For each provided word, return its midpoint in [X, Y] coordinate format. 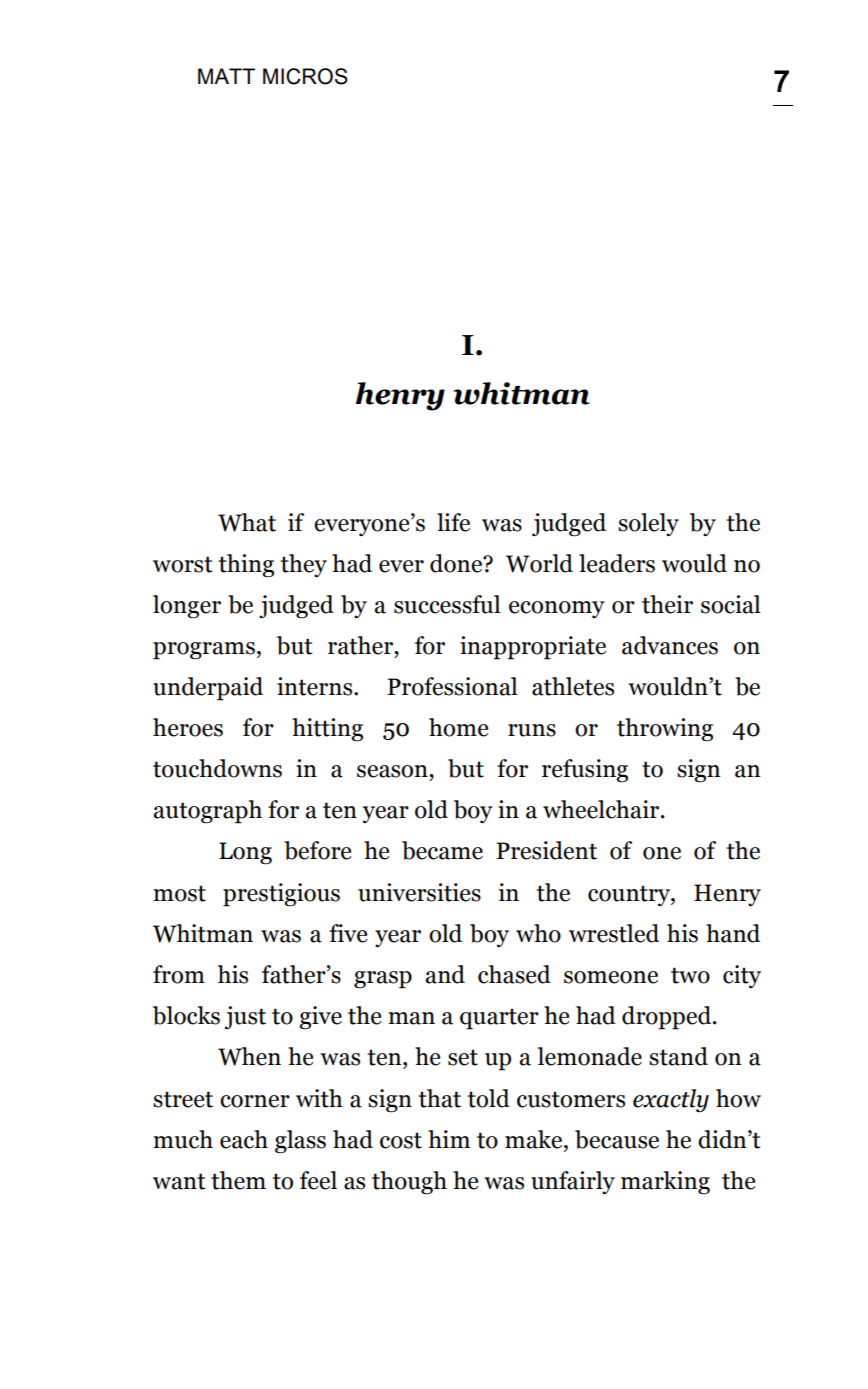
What [247, 522]
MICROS [305, 76]
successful [447, 604]
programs [204, 651]
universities [419, 892]
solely [648, 524]
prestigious [281, 895]
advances [670, 645]
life [453, 522]
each [244, 1139]
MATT [226, 76]
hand [733, 933]
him [449, 1139]
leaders [617, 563]
